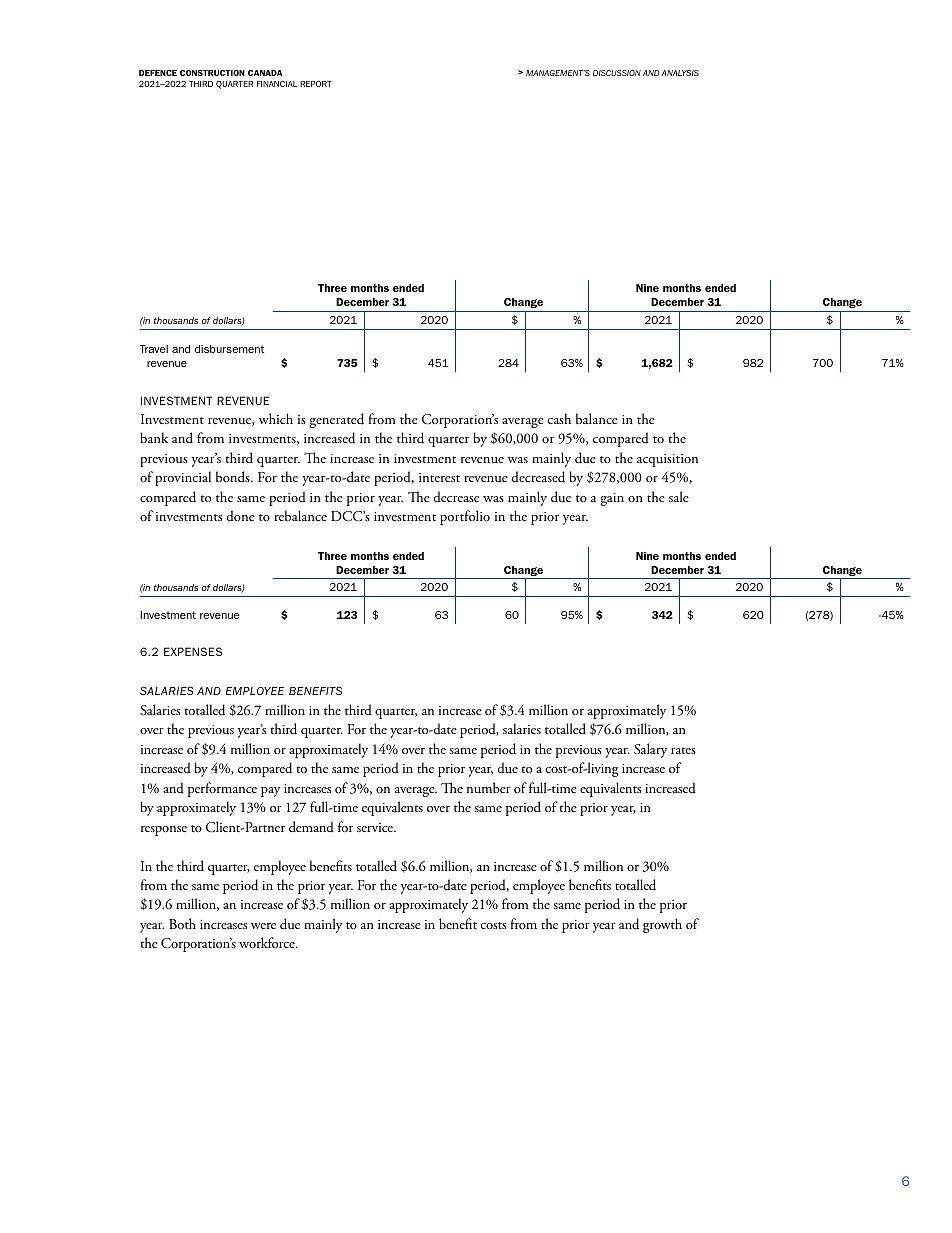 The height and width of the screenshot is (1233, 952). I want to click on gain, so click(612, 499).
